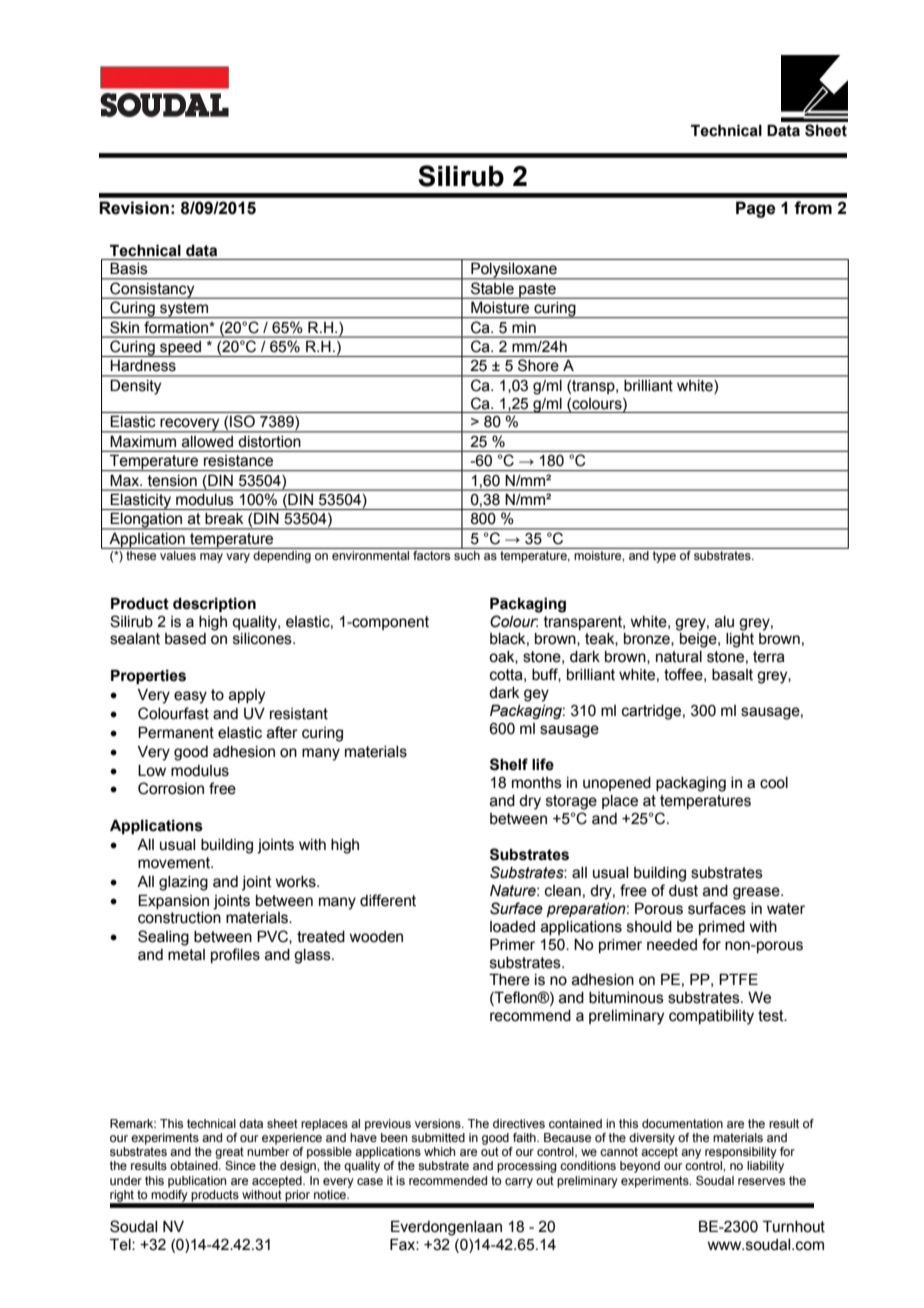 Image resolution: width=924 pixels, height=1308 pixels. I want to click on Elongation, so click(147, 521).
